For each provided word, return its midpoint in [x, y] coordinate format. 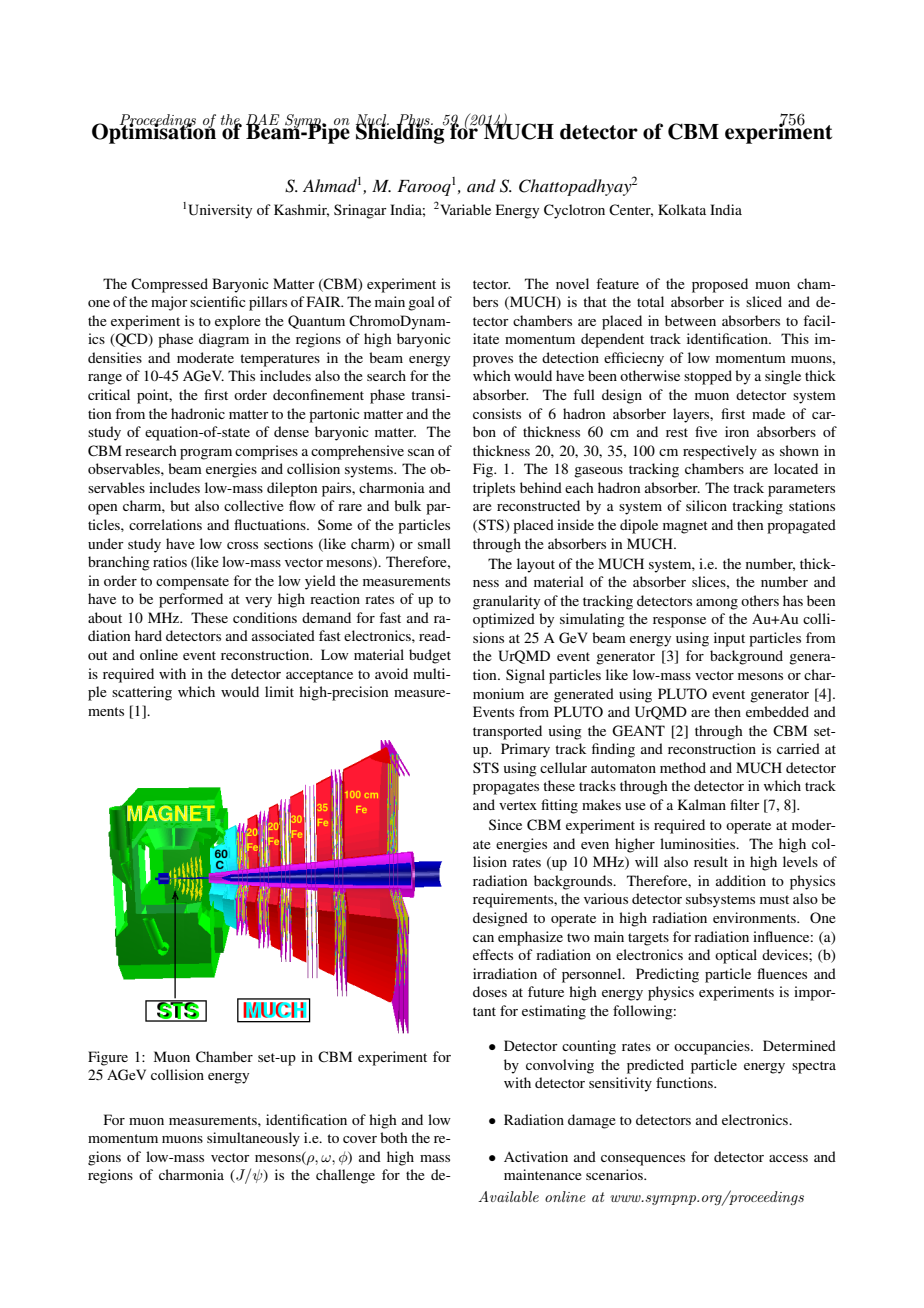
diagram [224, 340]
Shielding [401, 132]
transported [507, 732]
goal [421, 303]
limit [279, 691]
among [717, 604]
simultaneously [253, 1139]
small [434, 543]
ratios [170, 561]
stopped [708, 377]
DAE [262, 120]
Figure [108, 1058]
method [683, 767]
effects [493, 954]
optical [736, 956]
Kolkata [682, 209]
